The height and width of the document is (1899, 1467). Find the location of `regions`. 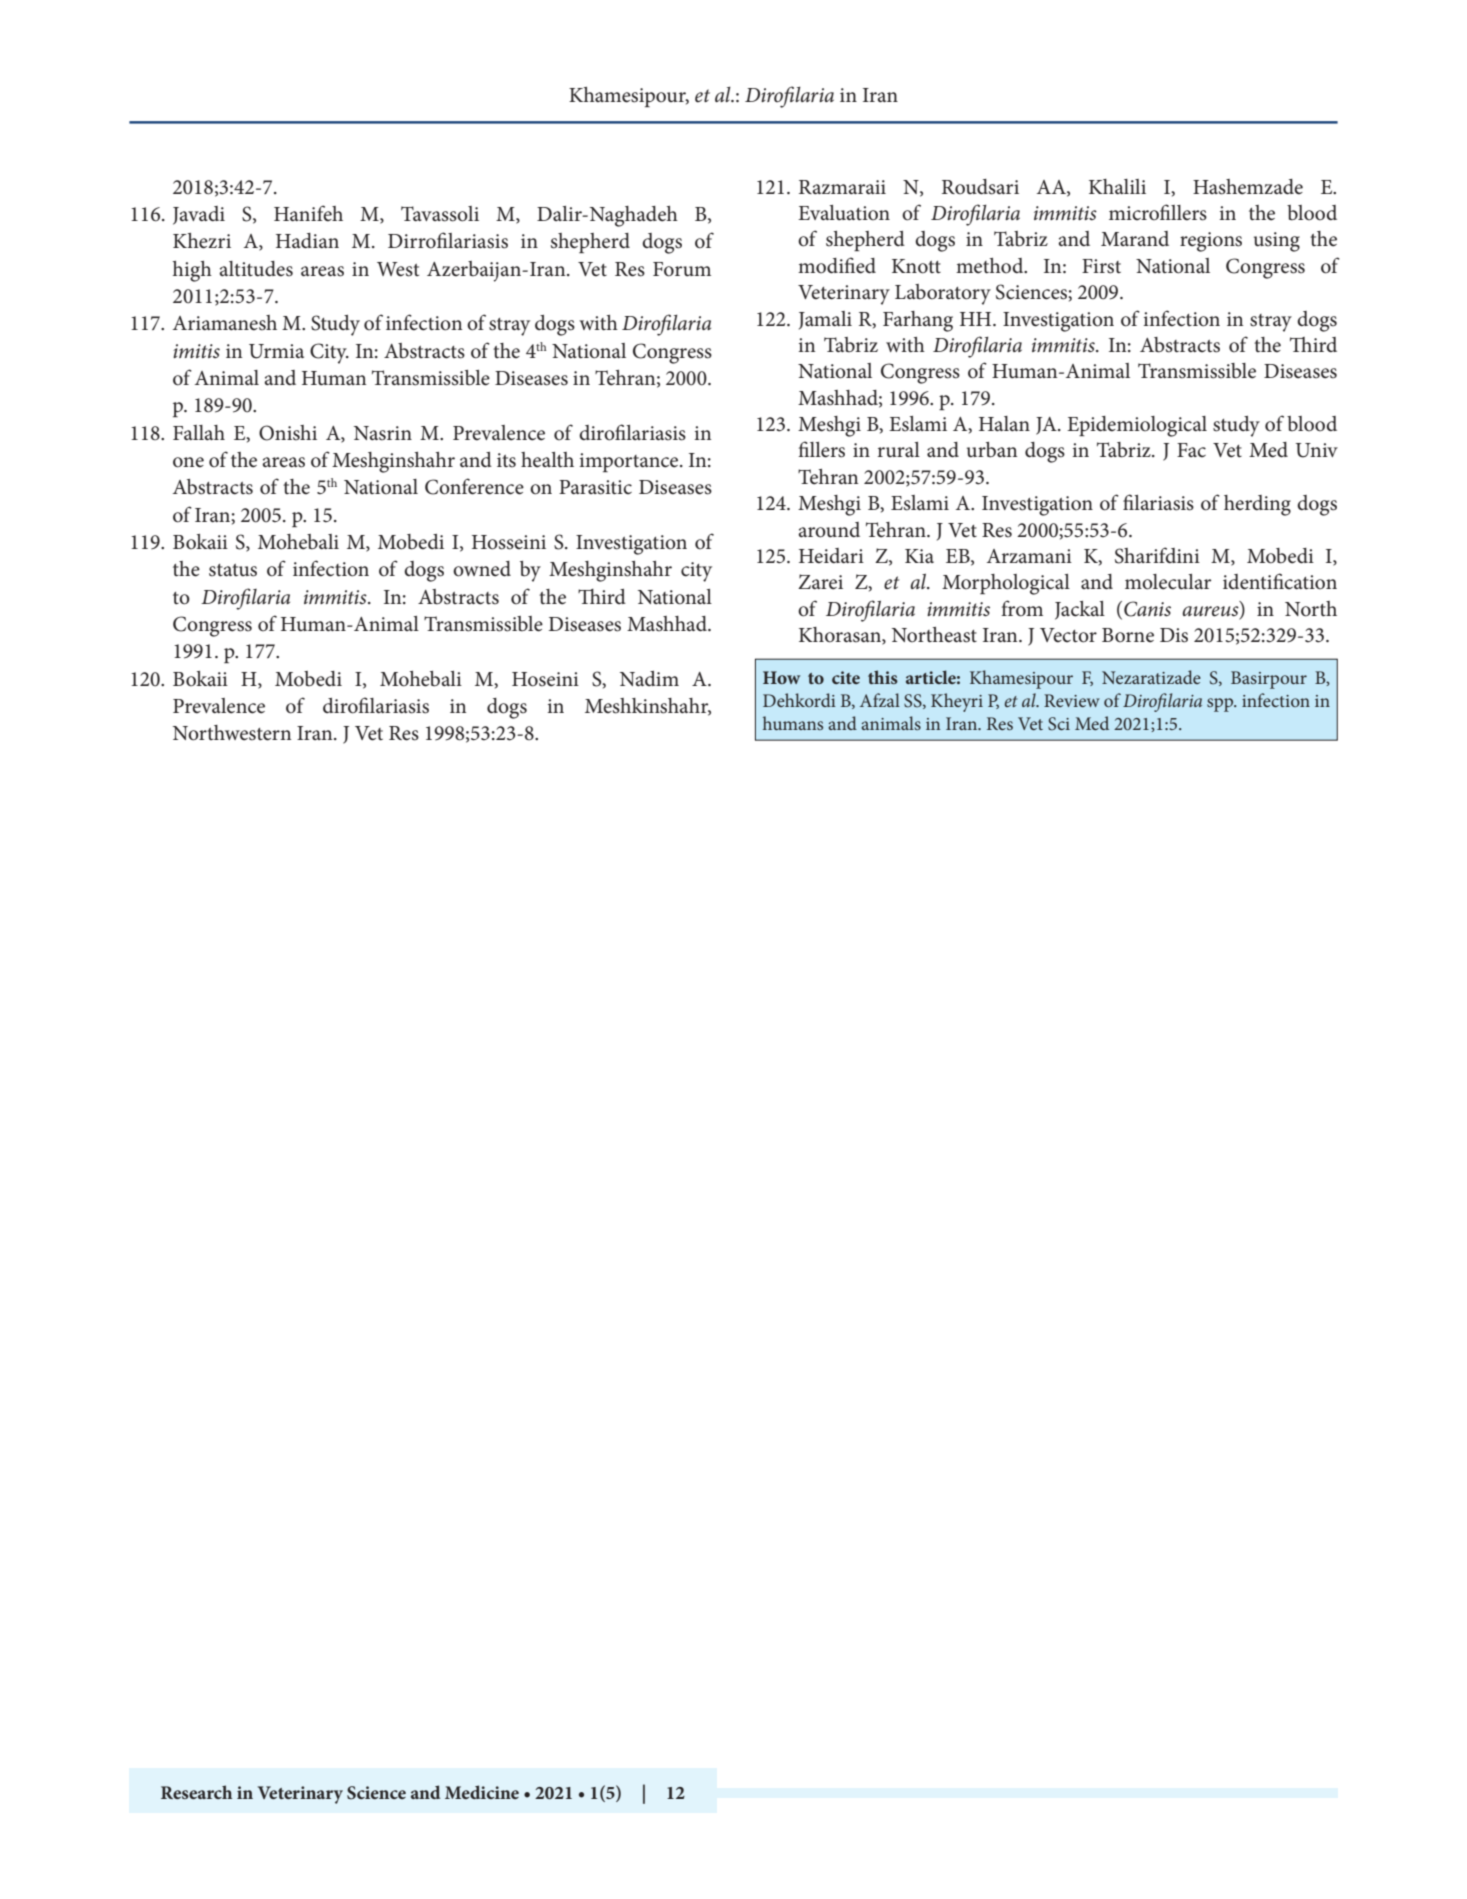

regions is located at coordinates (1211, 242).
